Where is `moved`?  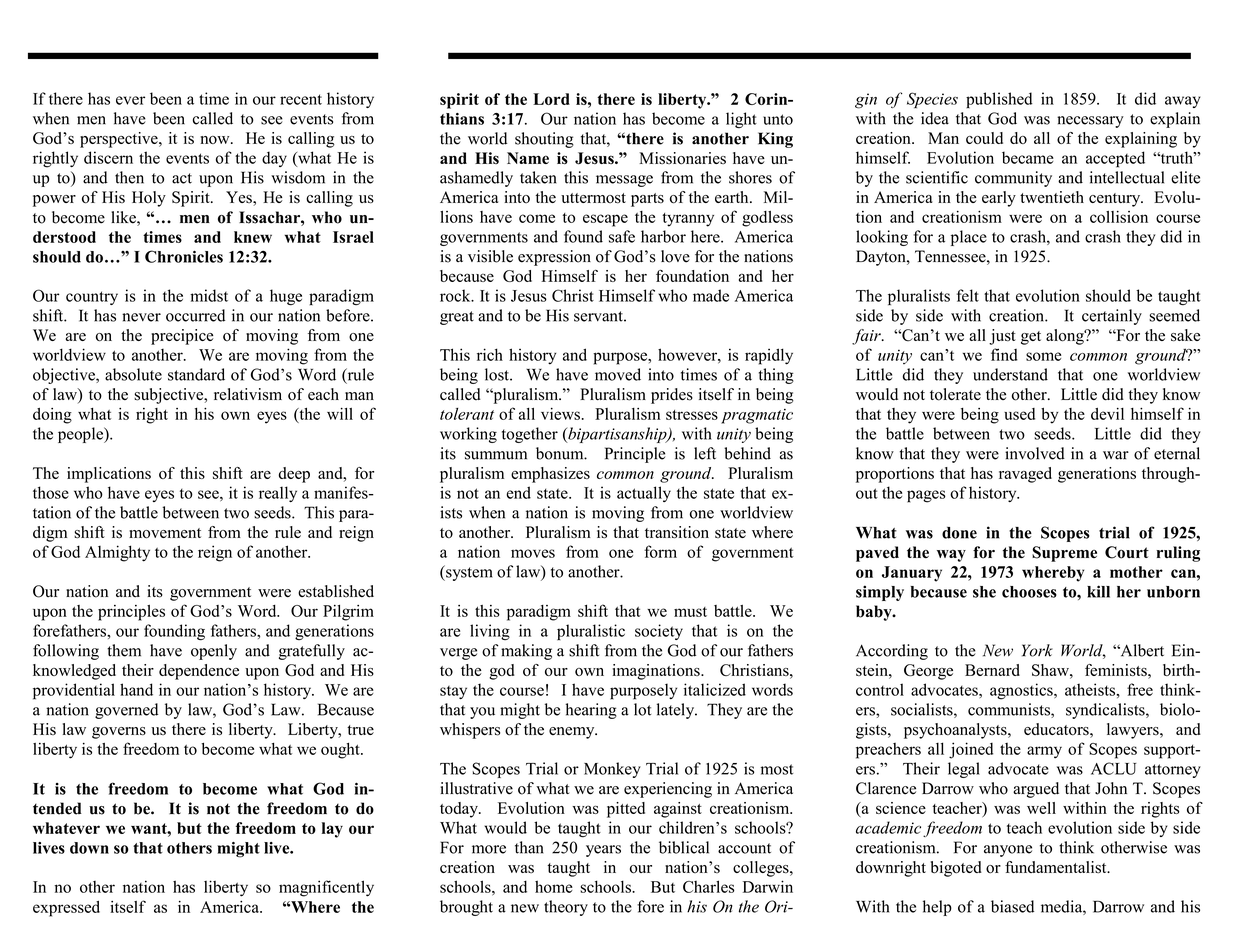 moved is located at coordinates (618, 374).
